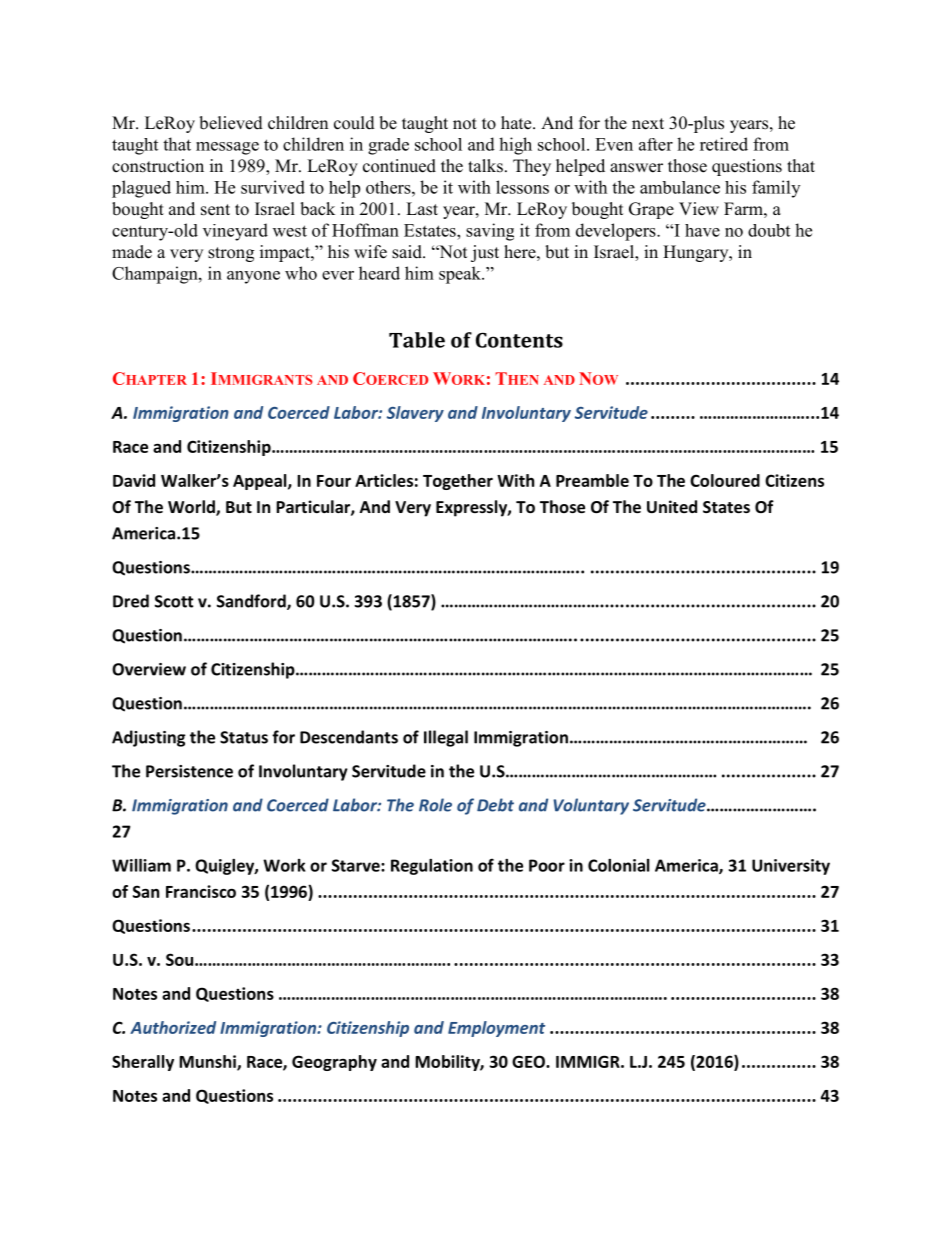 This page has width=952, height=1233. I want to click on Role, so click(435, 805).
